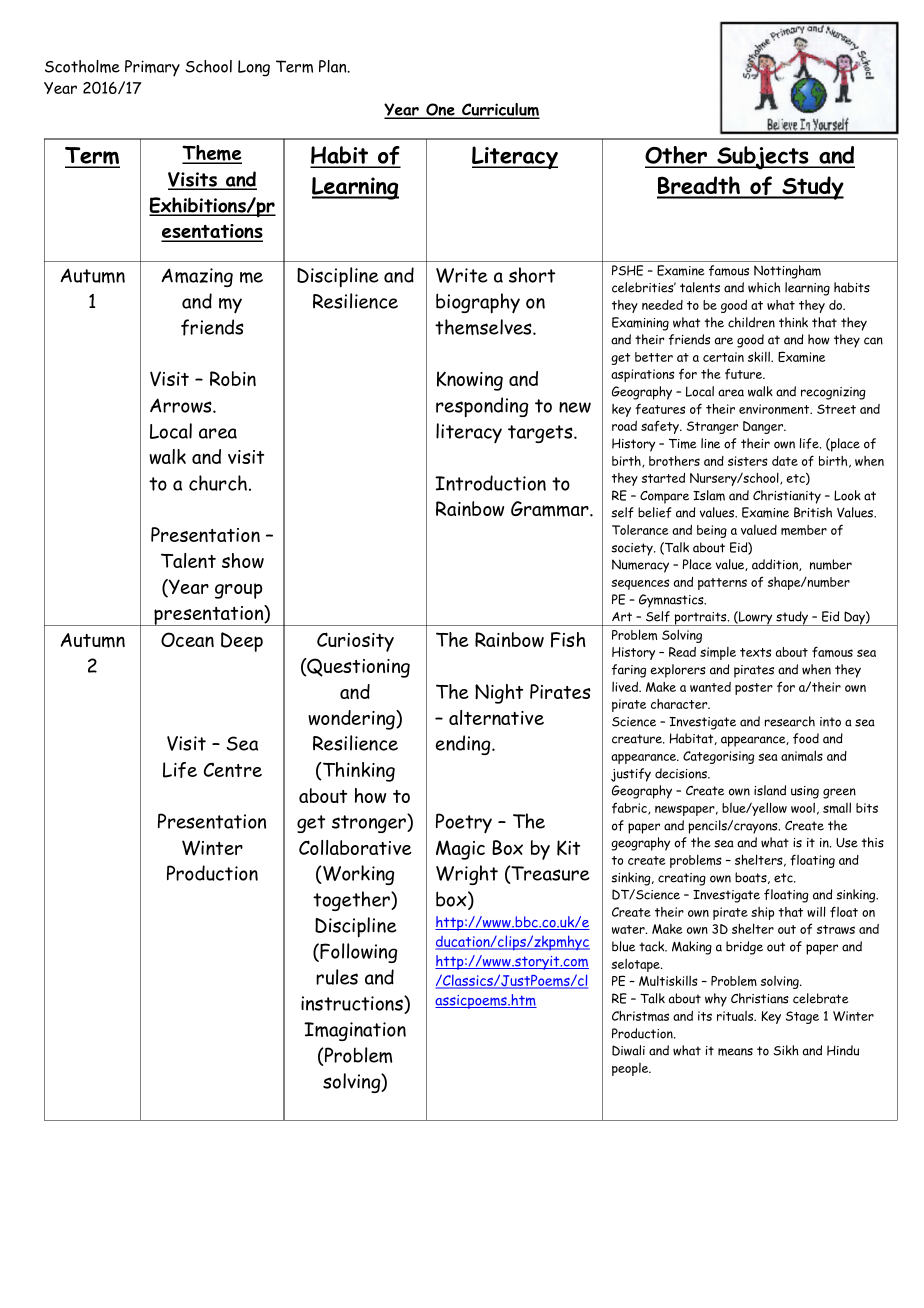  Describe the element at coordinates (786, 1050) in the screenshot. I see `Sikh` at that location.
